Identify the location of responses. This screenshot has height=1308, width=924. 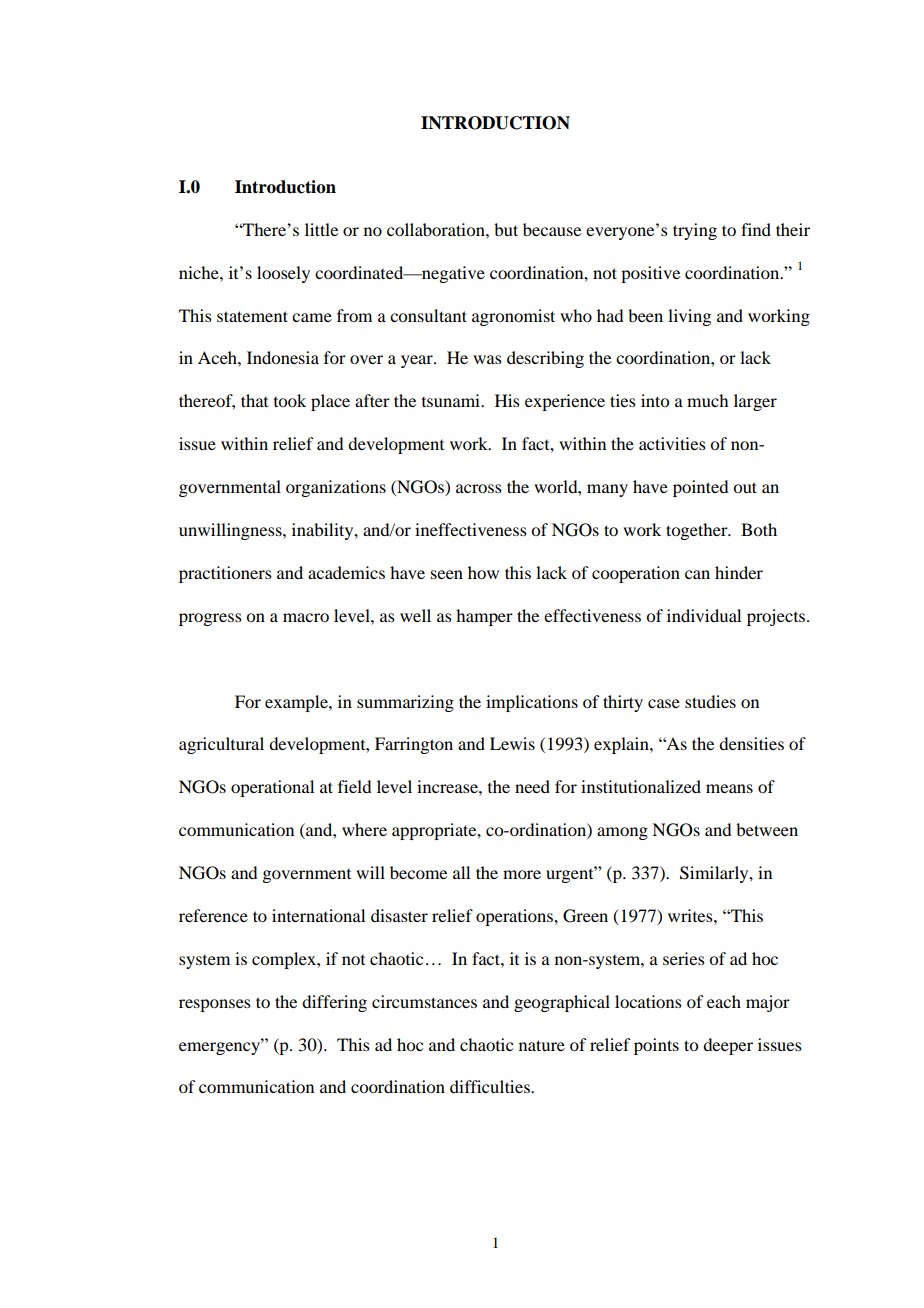
(215, 1005).
